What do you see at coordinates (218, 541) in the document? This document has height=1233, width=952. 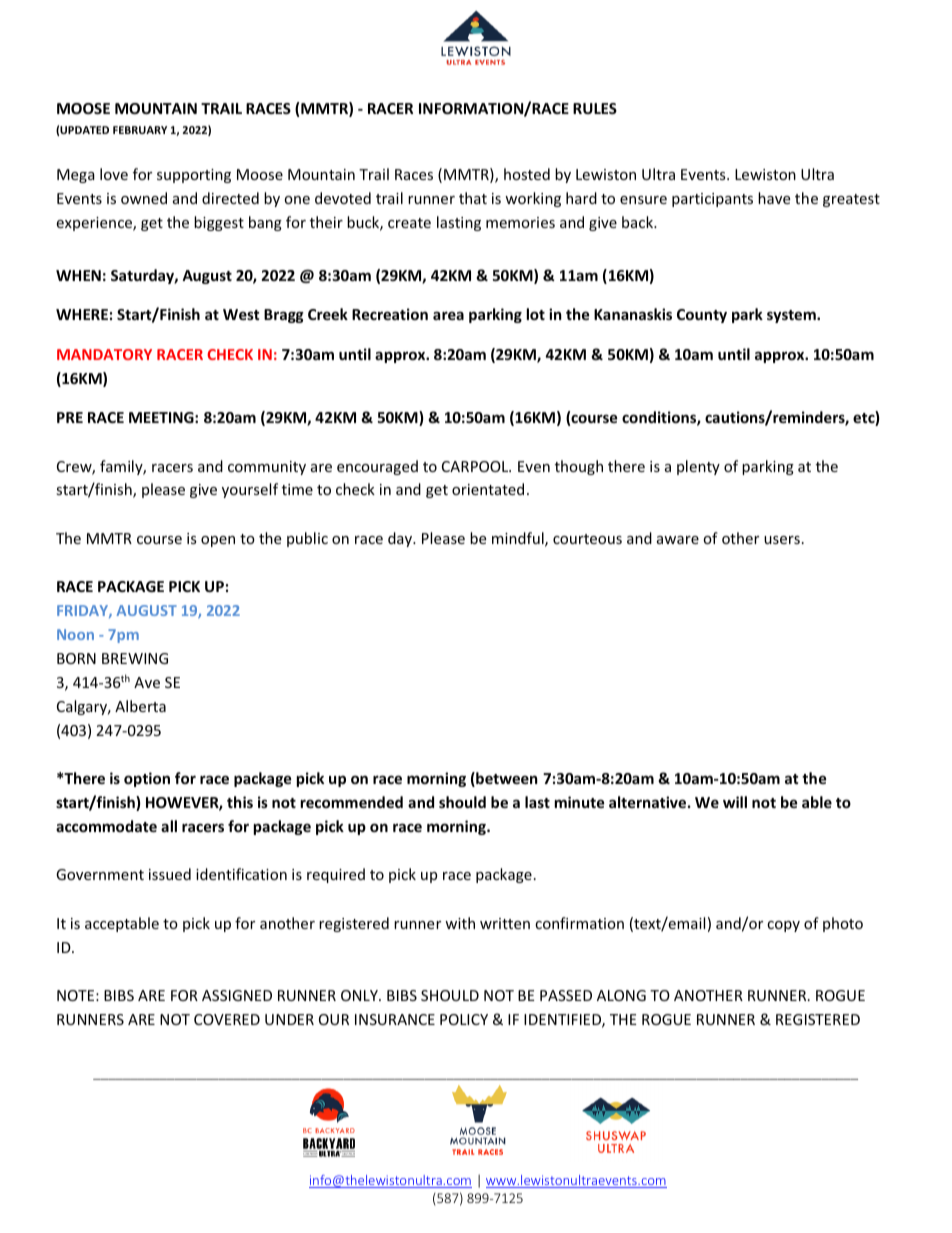 I see `open` at bounding box center [218, 541].
